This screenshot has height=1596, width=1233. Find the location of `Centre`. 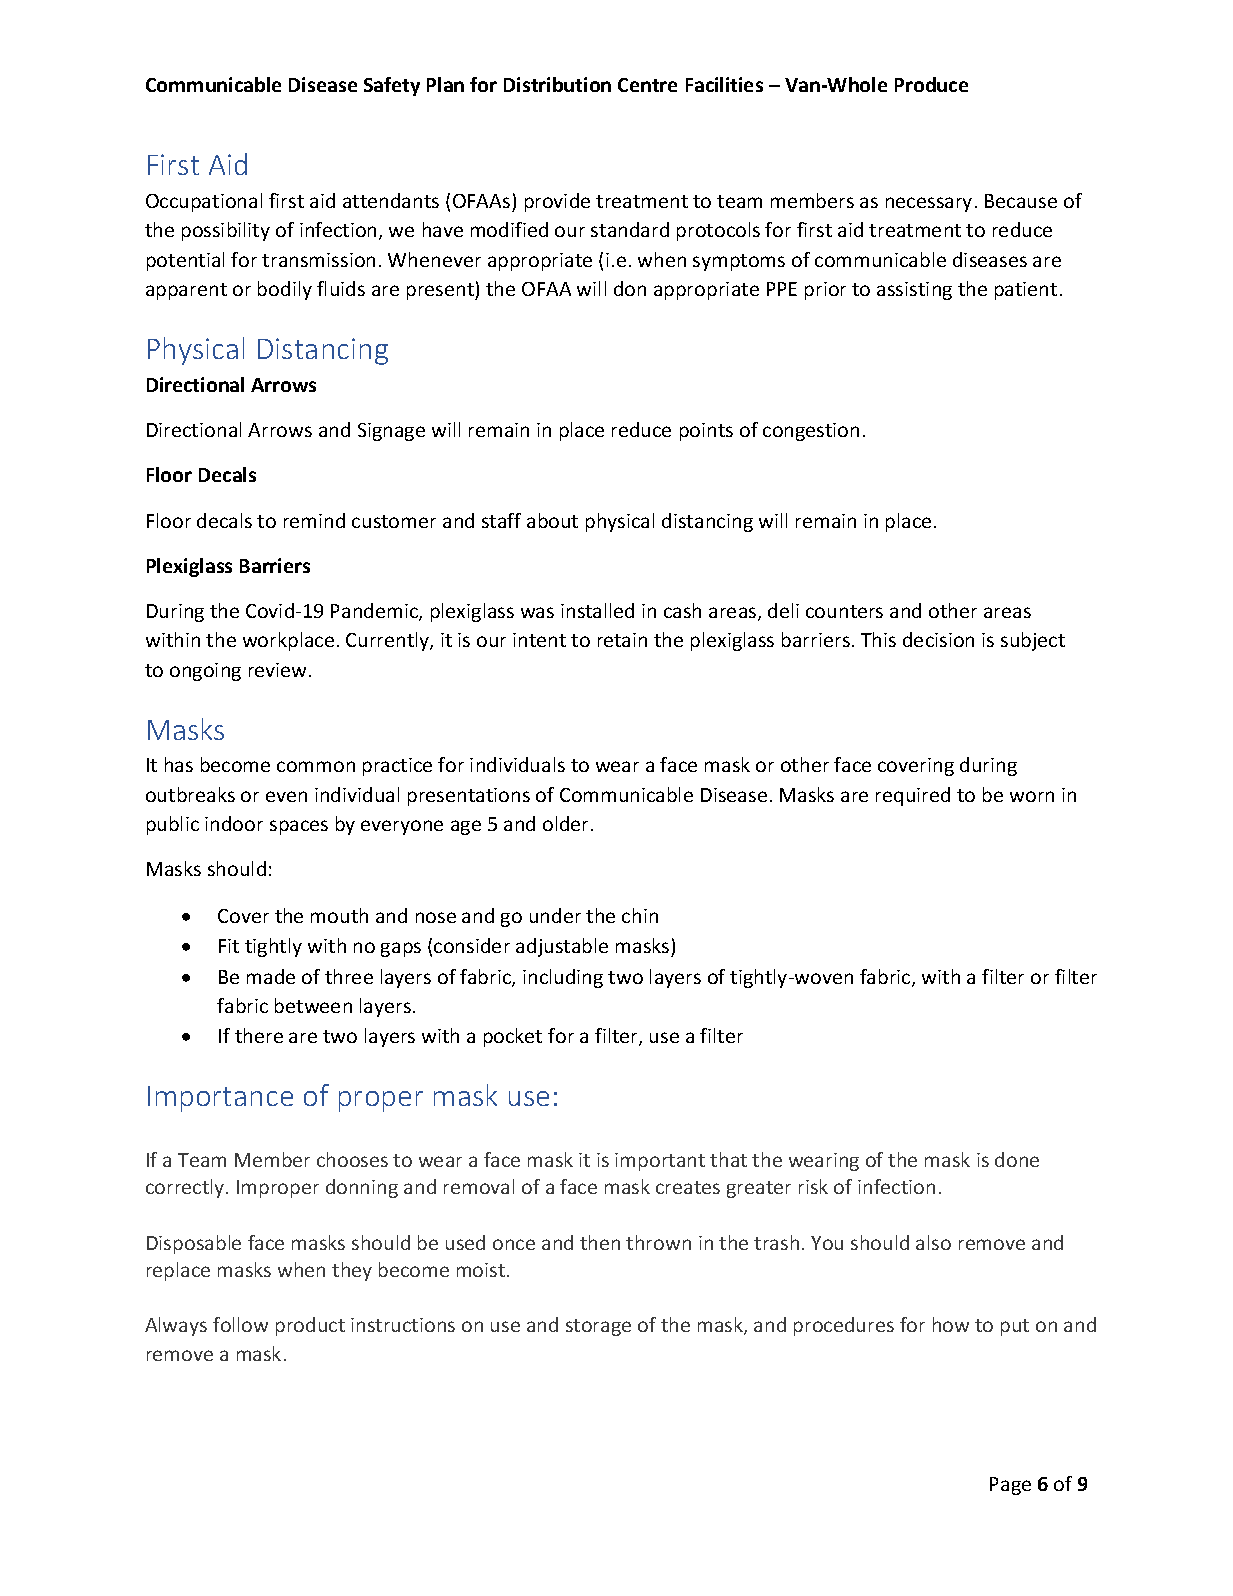

Centre is located at coordinates (647, 85).
